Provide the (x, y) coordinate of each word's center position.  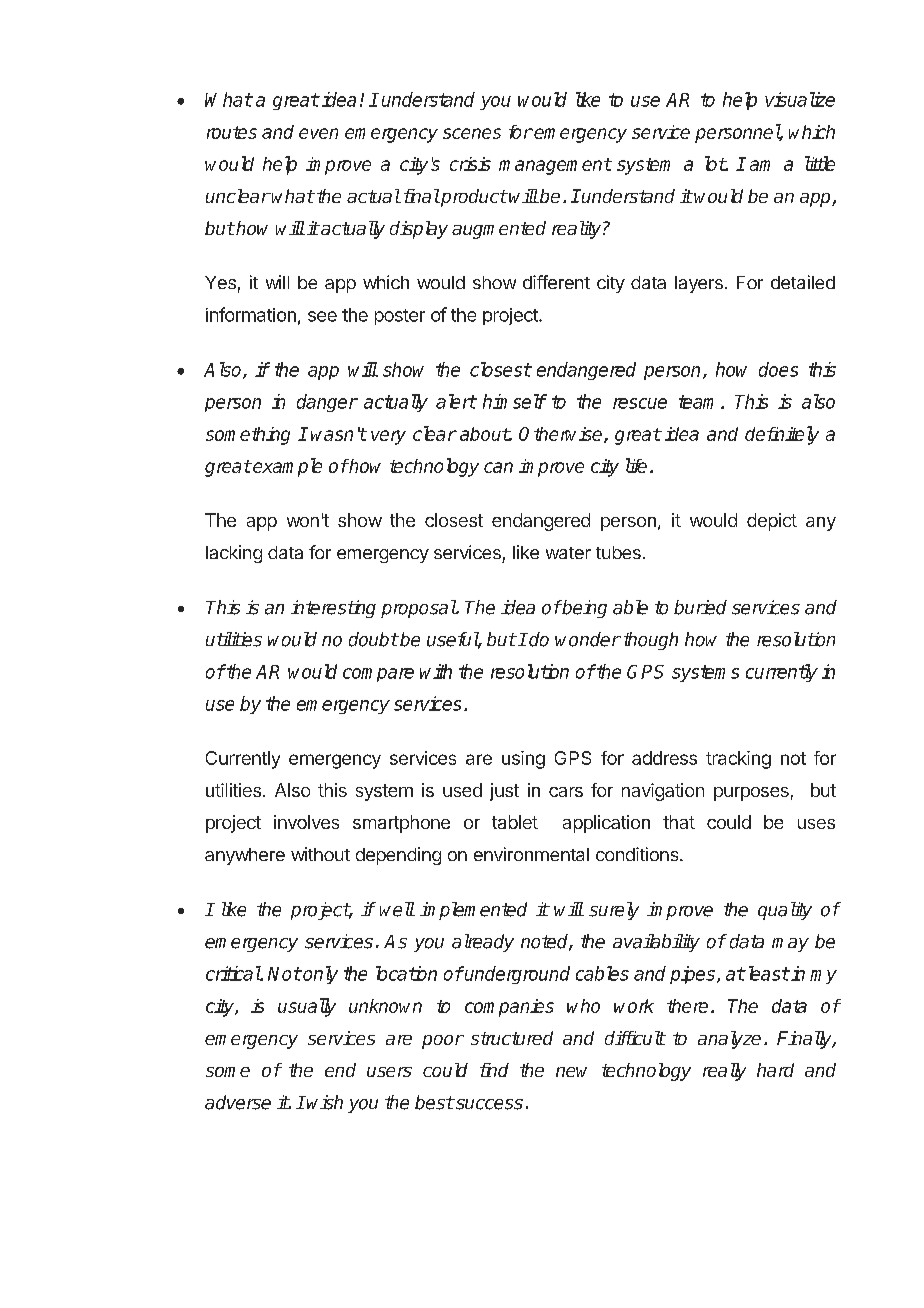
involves (306, 822)
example (286, 467)
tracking (738, 760)
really (724, 1072)
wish (325, 1102)
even (318, 133)
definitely (782, 435)
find (494, 1070)
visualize (800, 99)
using (523, 760)
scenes (472, 133)
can (498, 467)
